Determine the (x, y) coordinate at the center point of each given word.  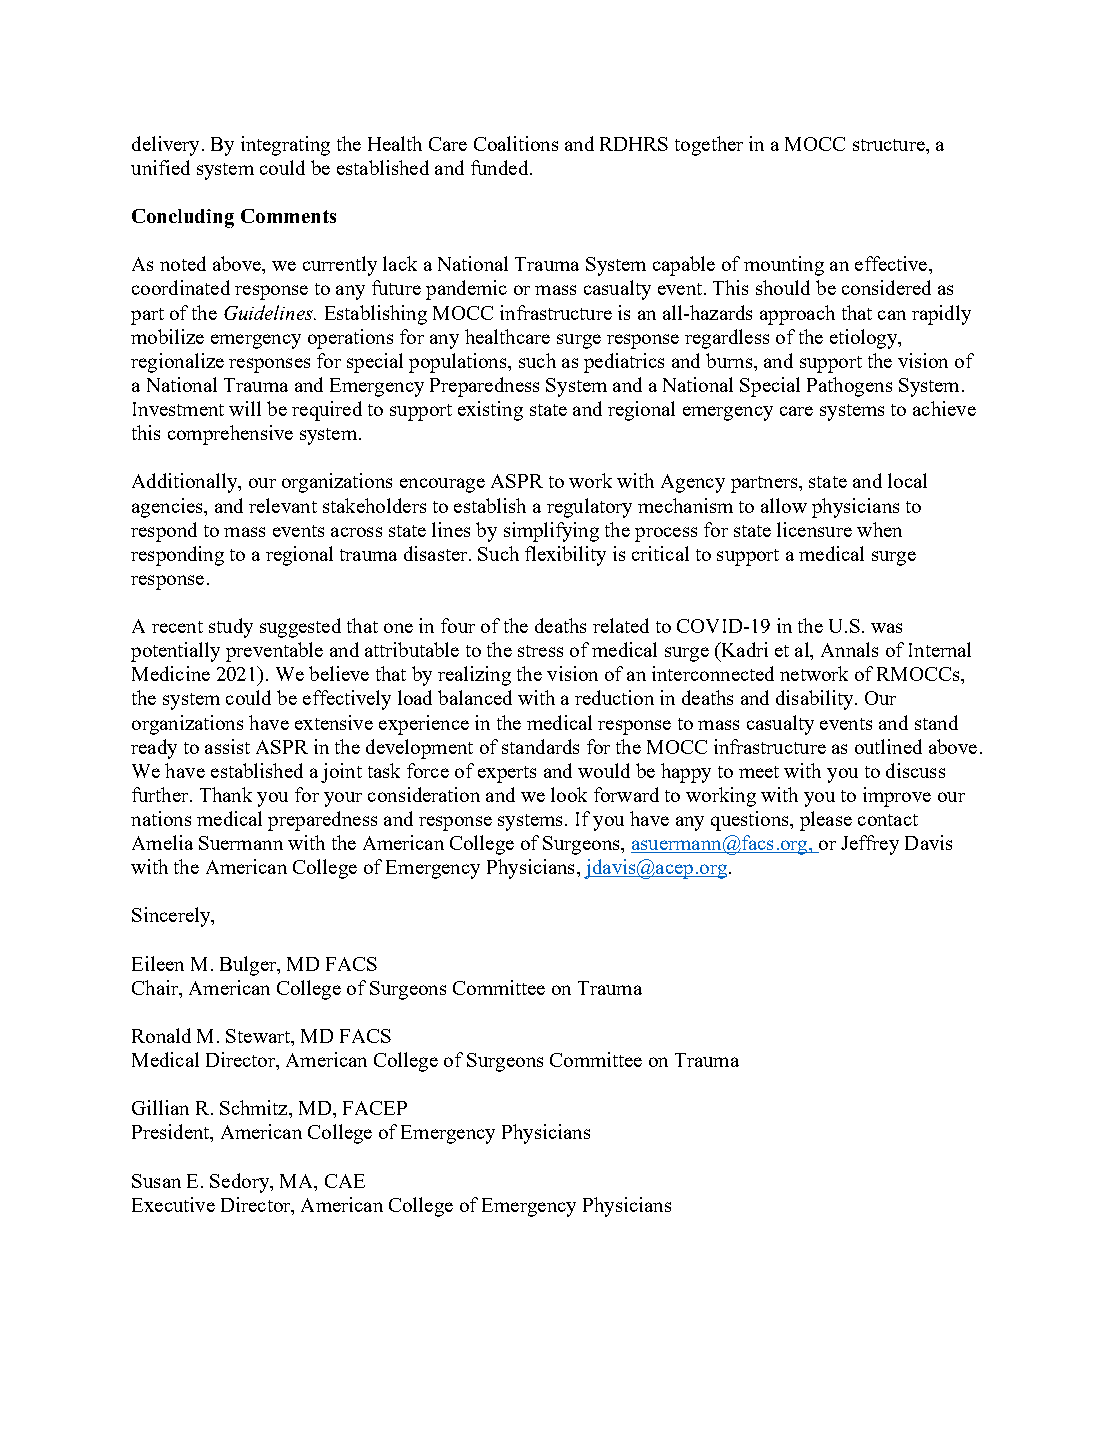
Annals (849, 649)
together (709, 146)
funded (501, 167)
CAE (345, 1181)
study (231, 628)
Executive (173, 1204)
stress (540, 651)
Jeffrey (870, 845)
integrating (285, 146)
